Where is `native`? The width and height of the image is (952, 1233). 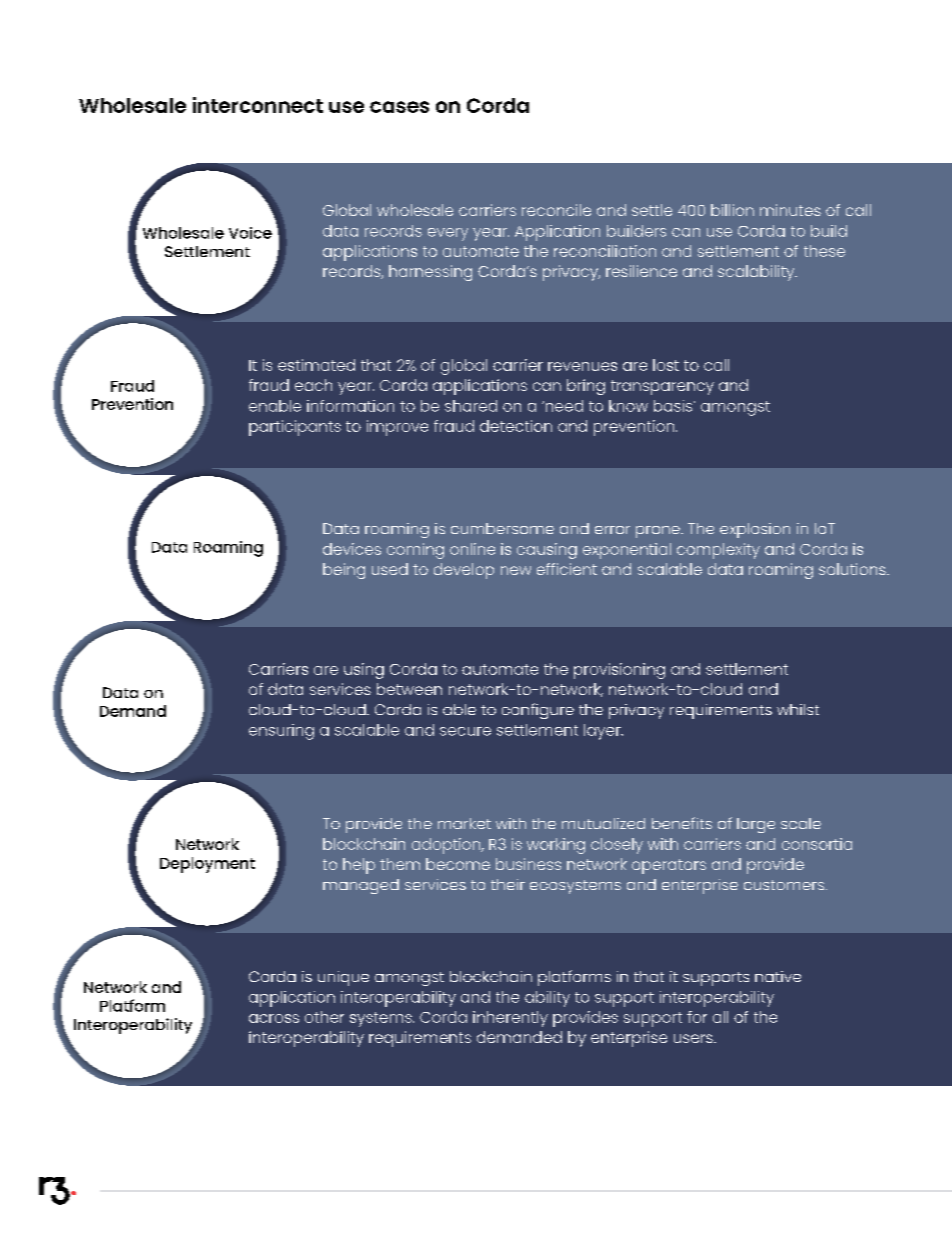
native is located at coordinates (778, 976).
